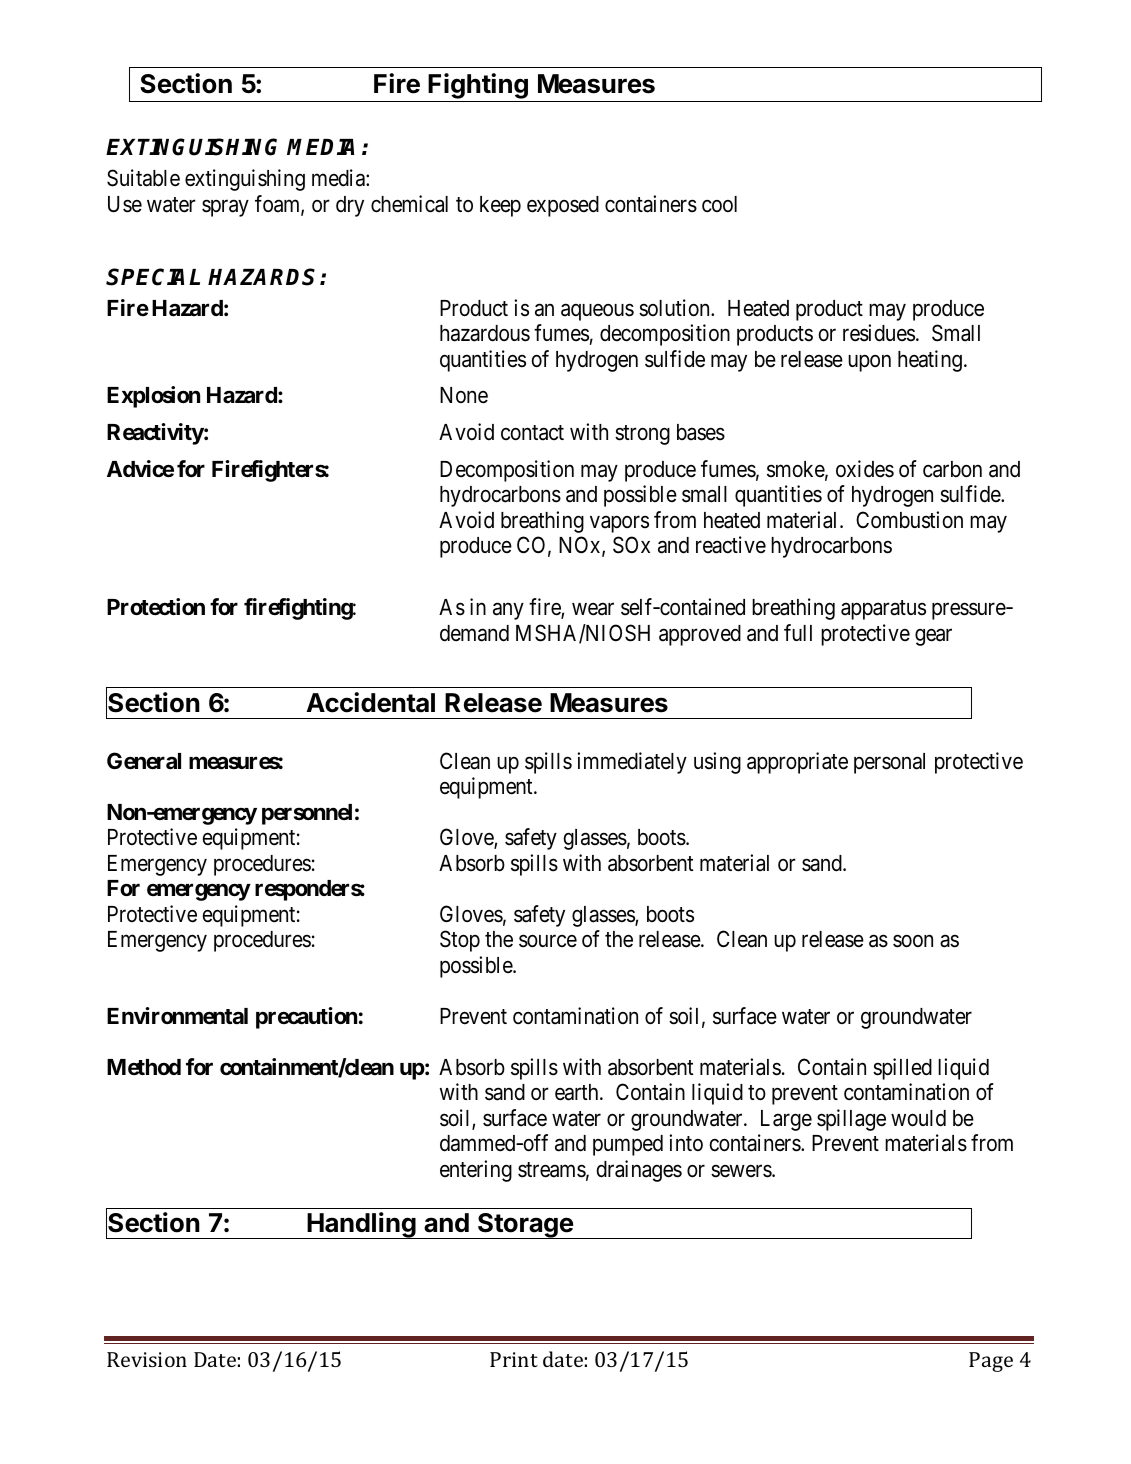  Describe the element at coordinates (719, 204) in the screenshot. I see `cool` at that location.
